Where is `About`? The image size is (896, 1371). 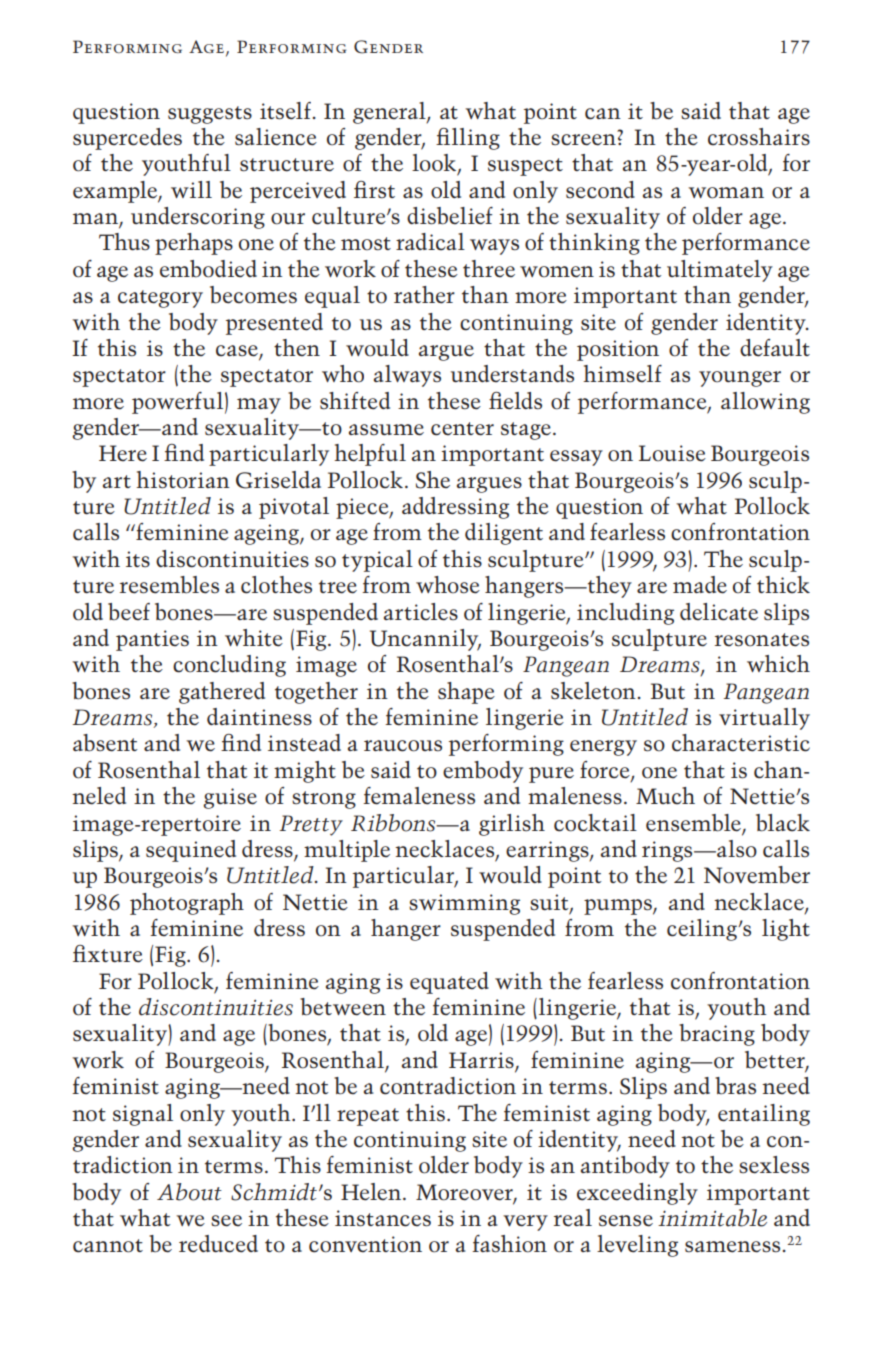
About is located at coordinates (189, 1192).
